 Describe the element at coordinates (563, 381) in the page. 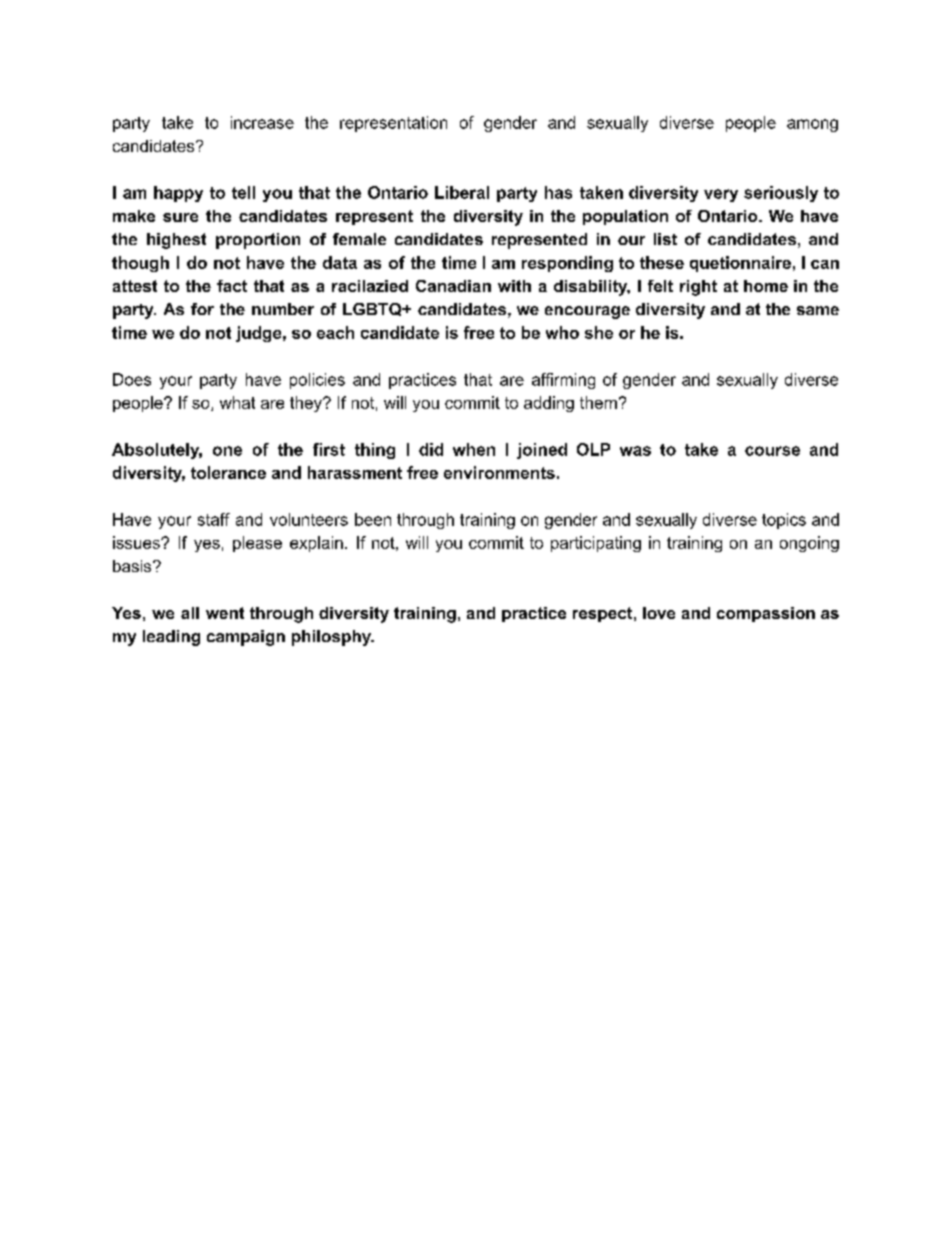

I see `affirming` at that location.
